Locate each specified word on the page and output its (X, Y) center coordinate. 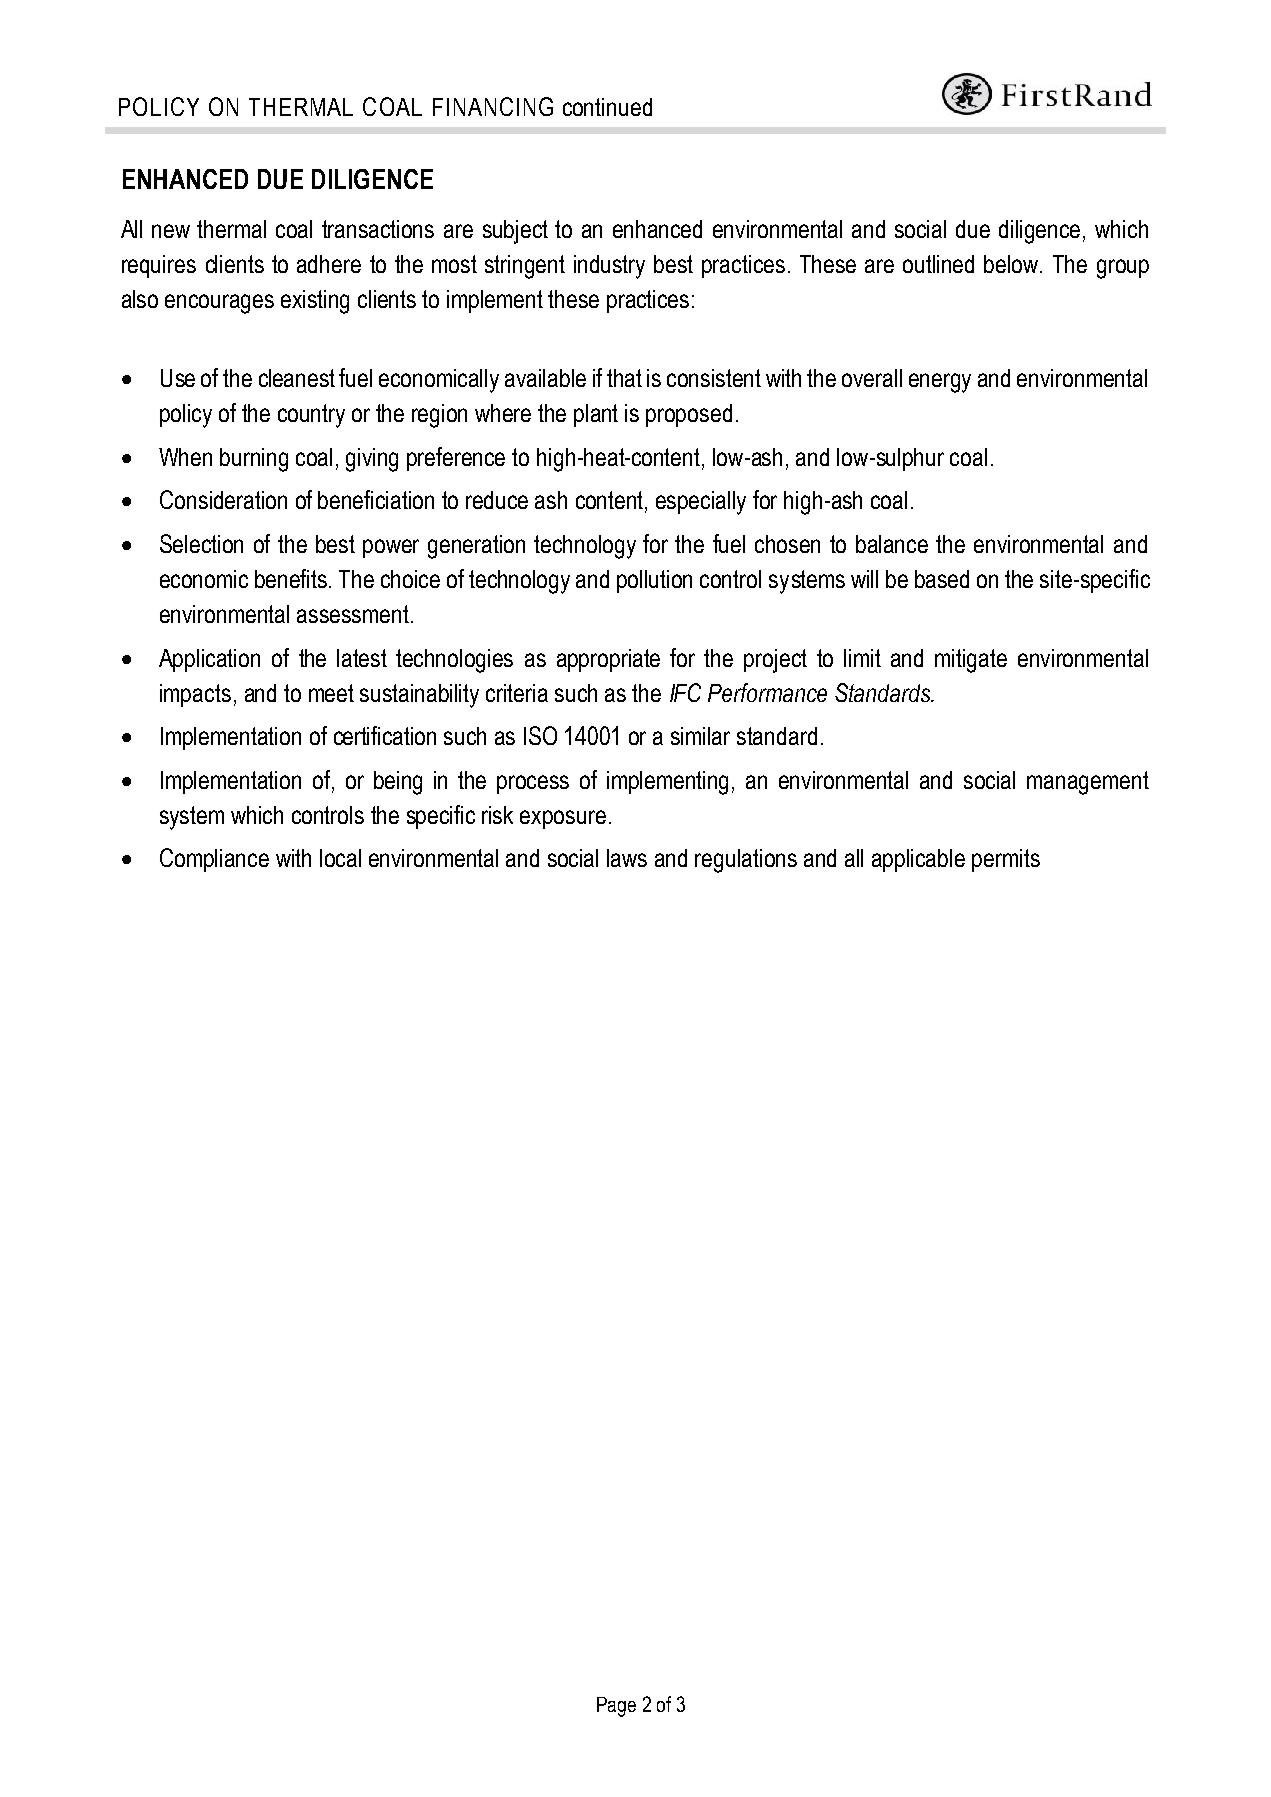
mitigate (971, 661)
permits (1006, 860)
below (1013, 264)
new (171, 231)
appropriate (608, 660)
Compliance (214, 860)
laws (627, 858)
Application (209, 660)
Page (616, 1707)
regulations (746, 861)
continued (607, 107)
